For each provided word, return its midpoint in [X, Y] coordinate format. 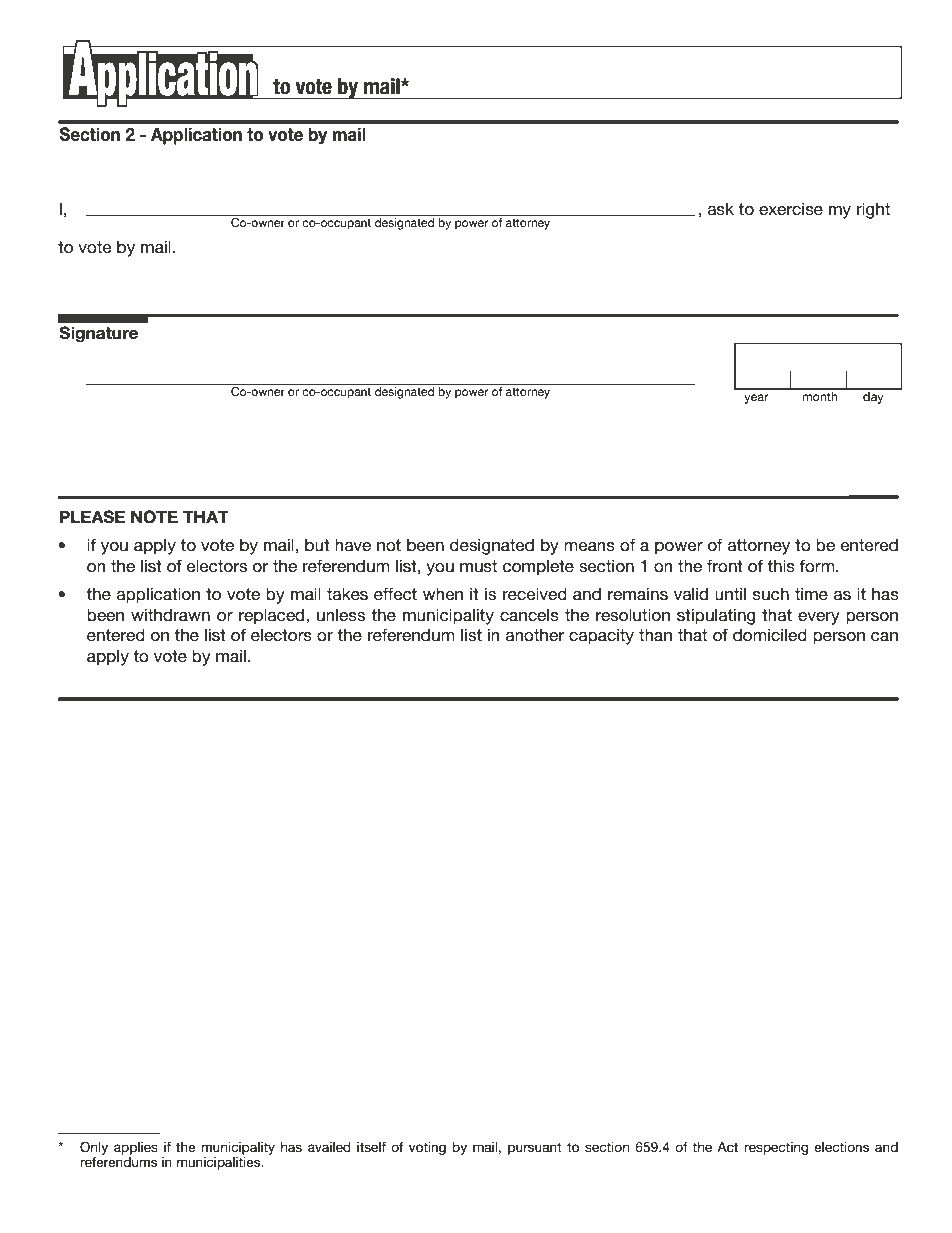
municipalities [220, 1163]
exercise [791, 209]
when [443, 593]
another [535, 634]
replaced [273, 616]
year [756, 399]
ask [721, 208]
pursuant [535, 1148]
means [589, 546]
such [771, 594]
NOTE [154, 517]
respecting [776, 1148]
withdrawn [170, 615]
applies [136, 1148]
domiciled [770, 635]
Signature [98, 334]
